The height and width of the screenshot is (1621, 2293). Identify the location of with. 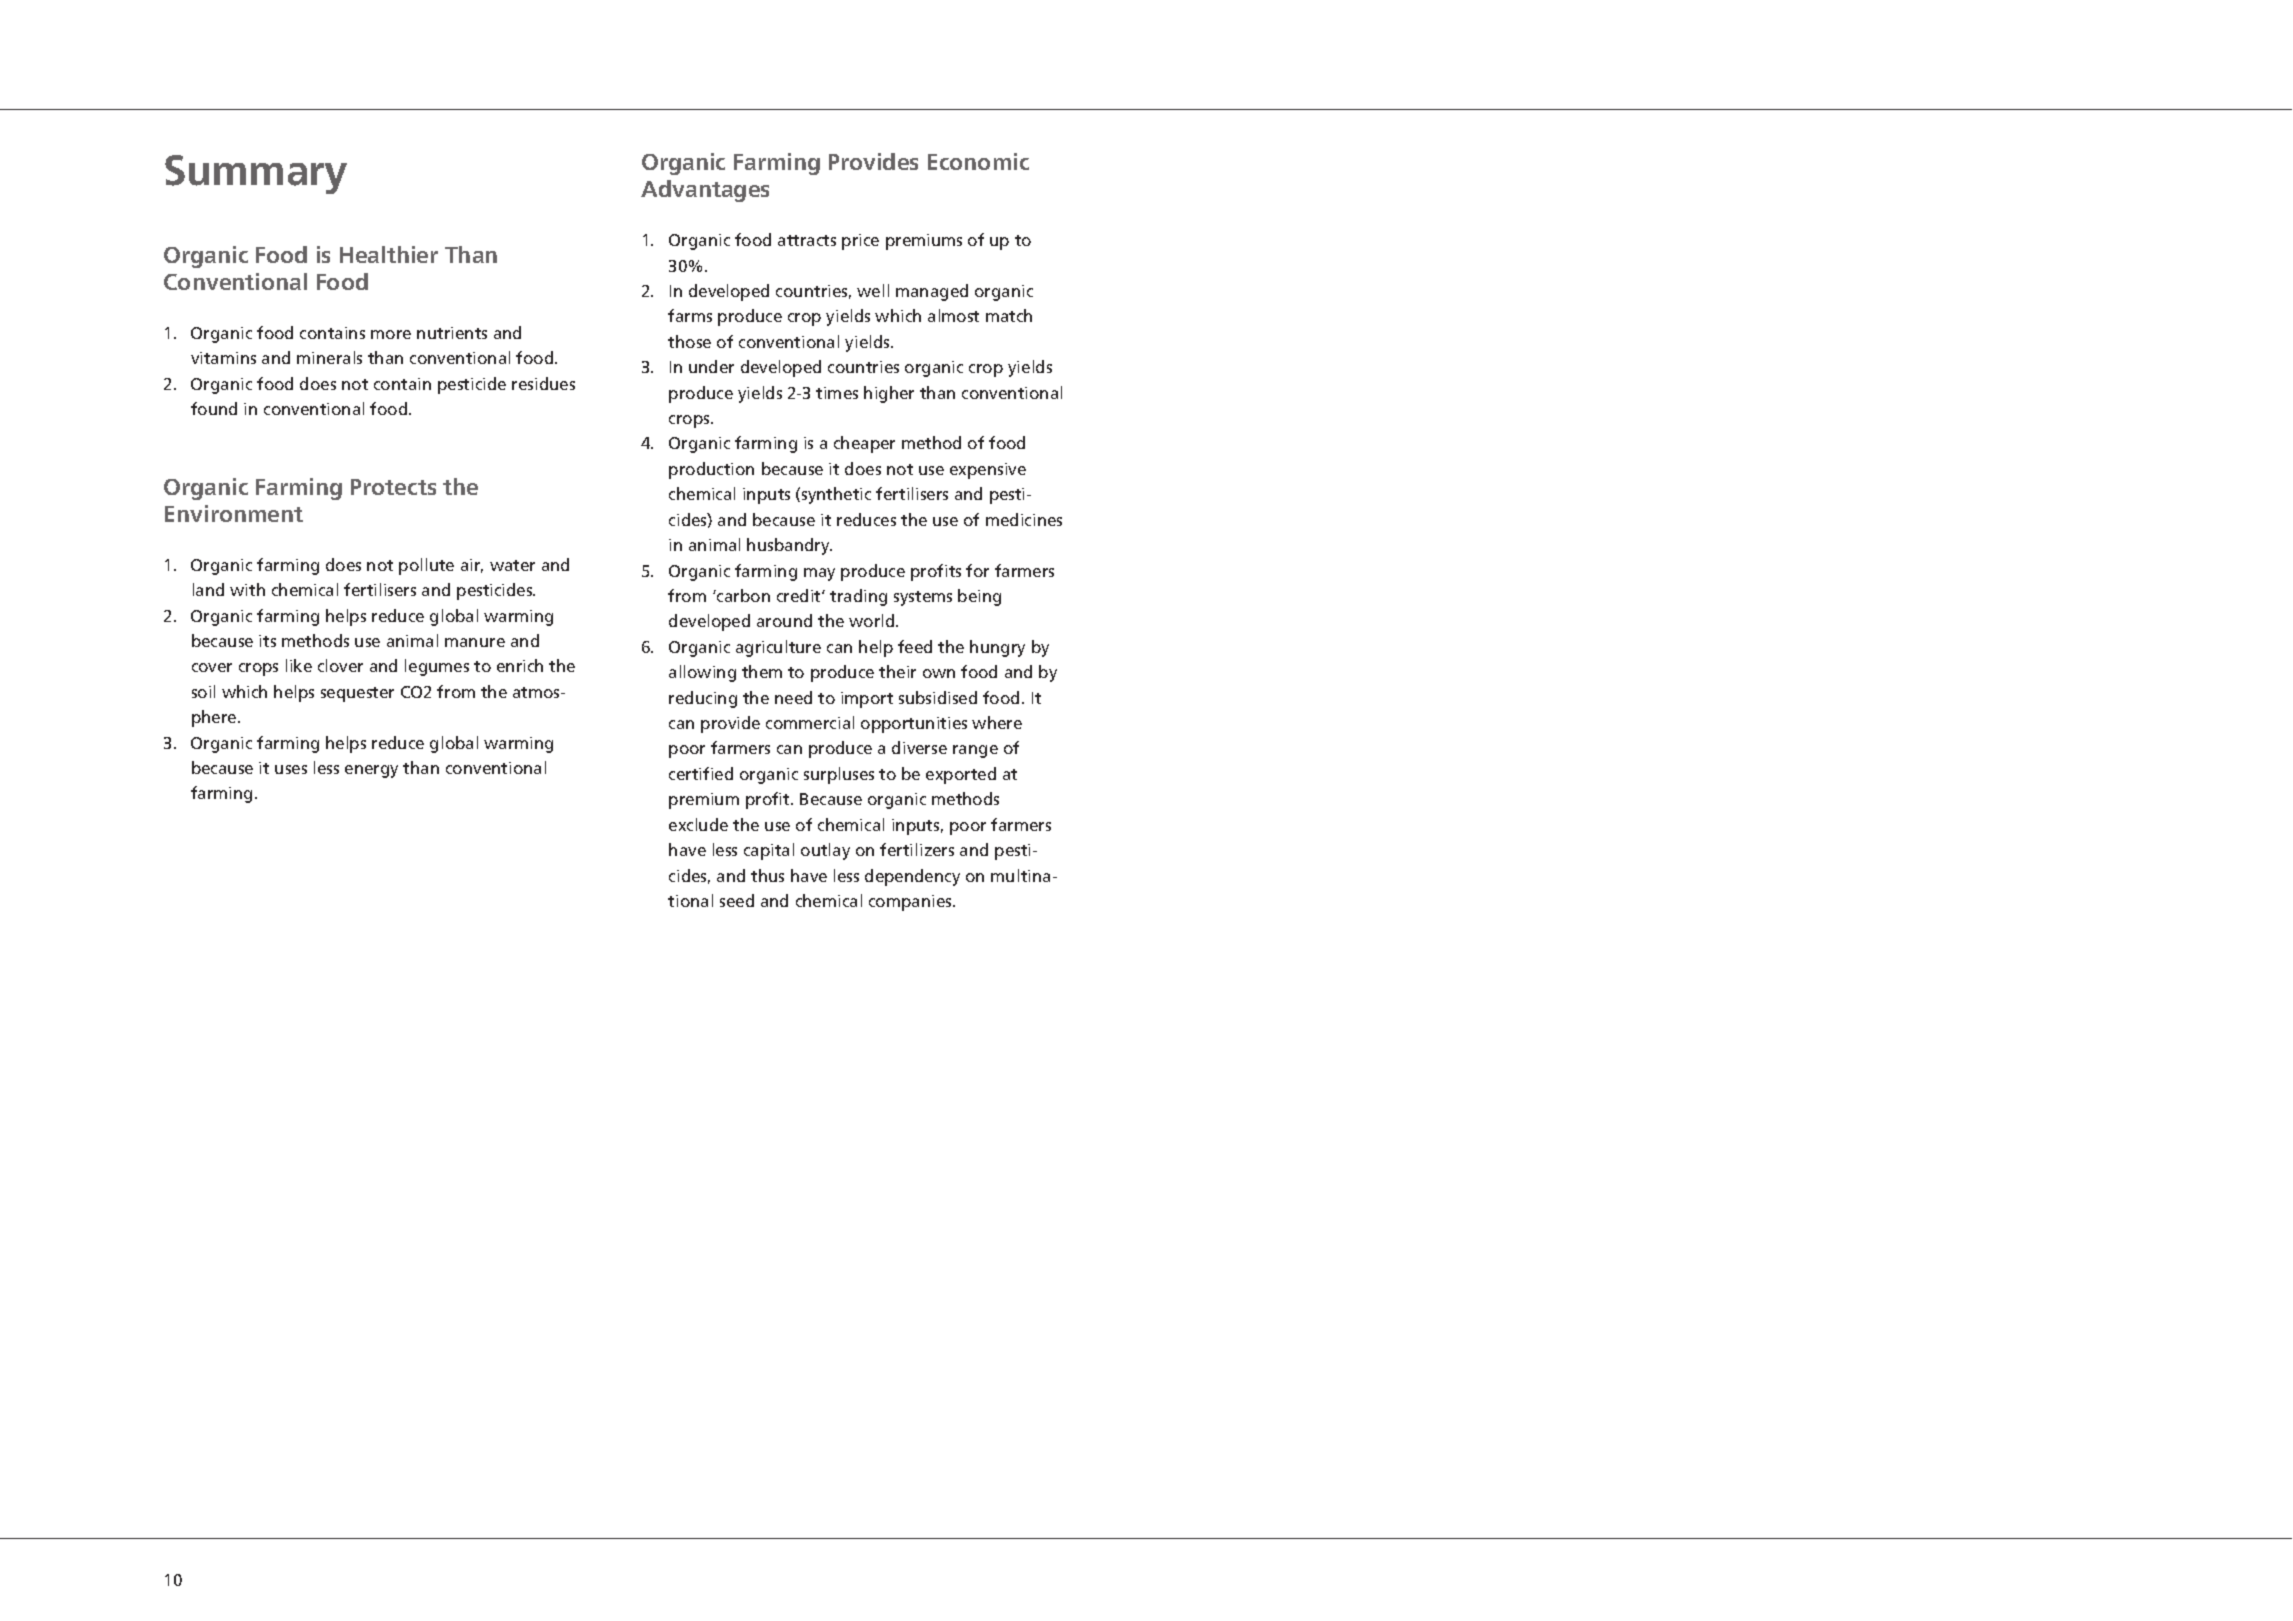
(247, 589).
